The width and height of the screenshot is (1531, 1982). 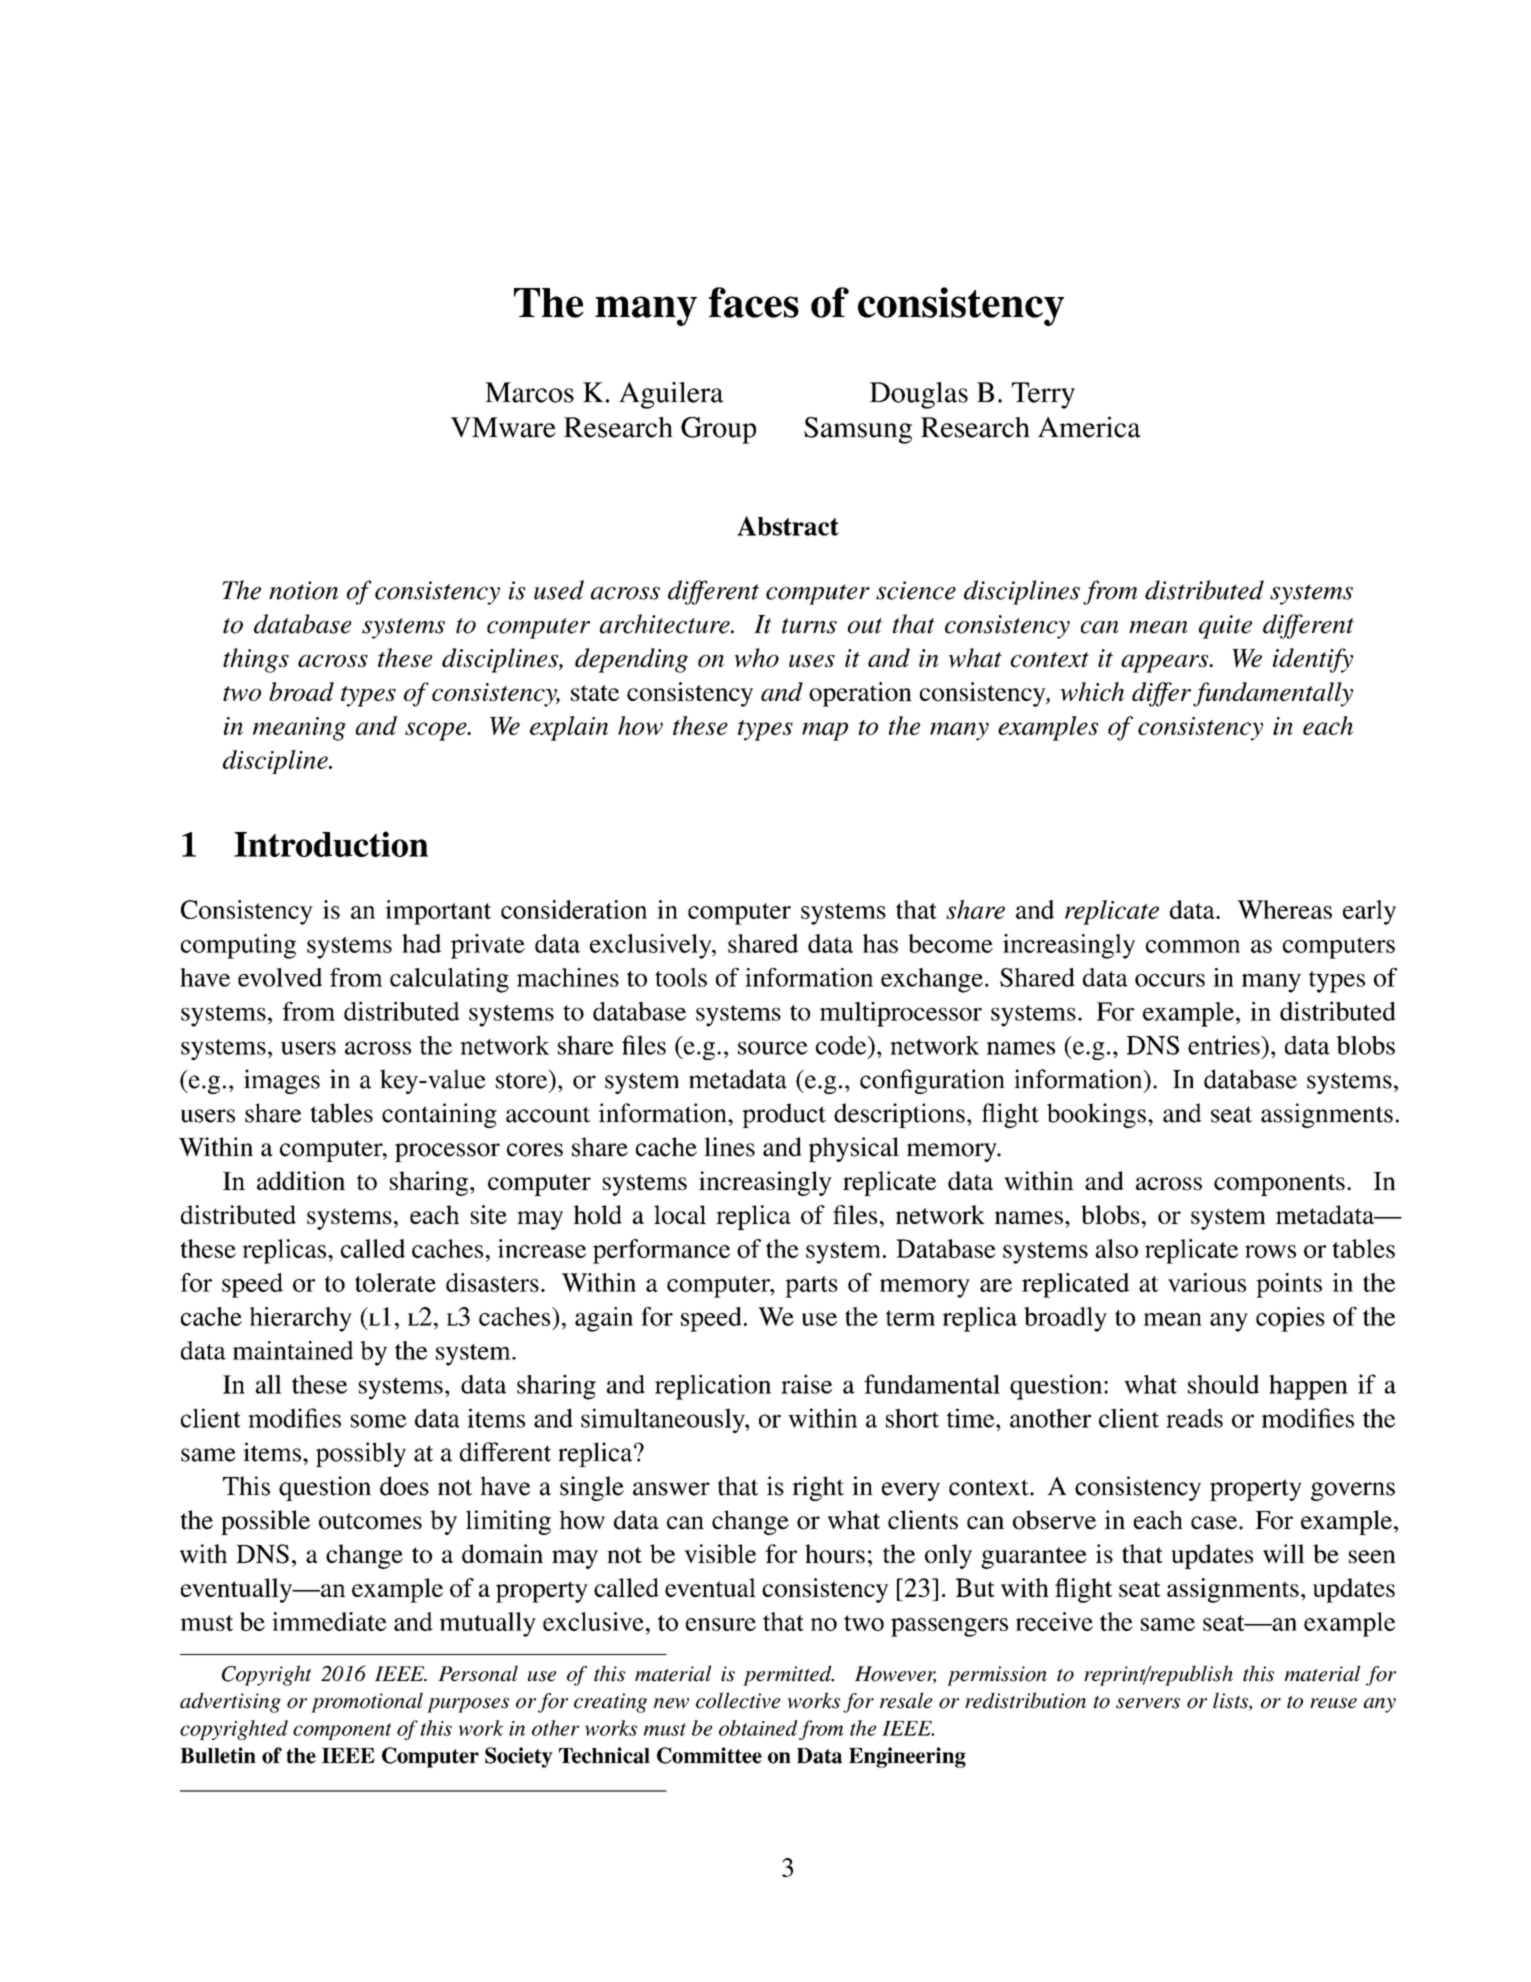 I want to click on entries, so click(x=1225, y=1045).
